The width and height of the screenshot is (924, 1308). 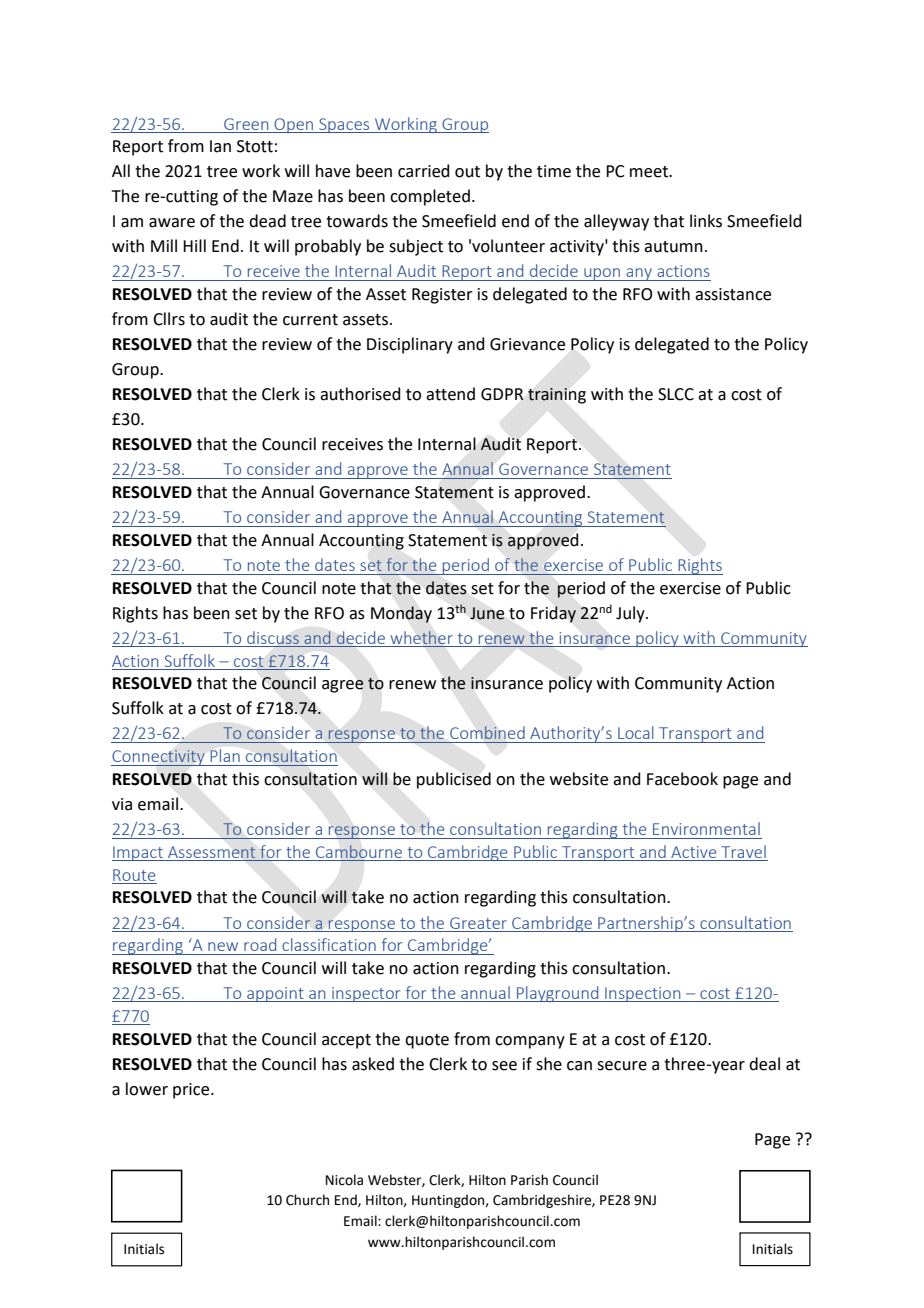 What do you see at coordinates (344, 1180) in the screenshot?
I see `Nicola` at bounding box center [344, 1180].
